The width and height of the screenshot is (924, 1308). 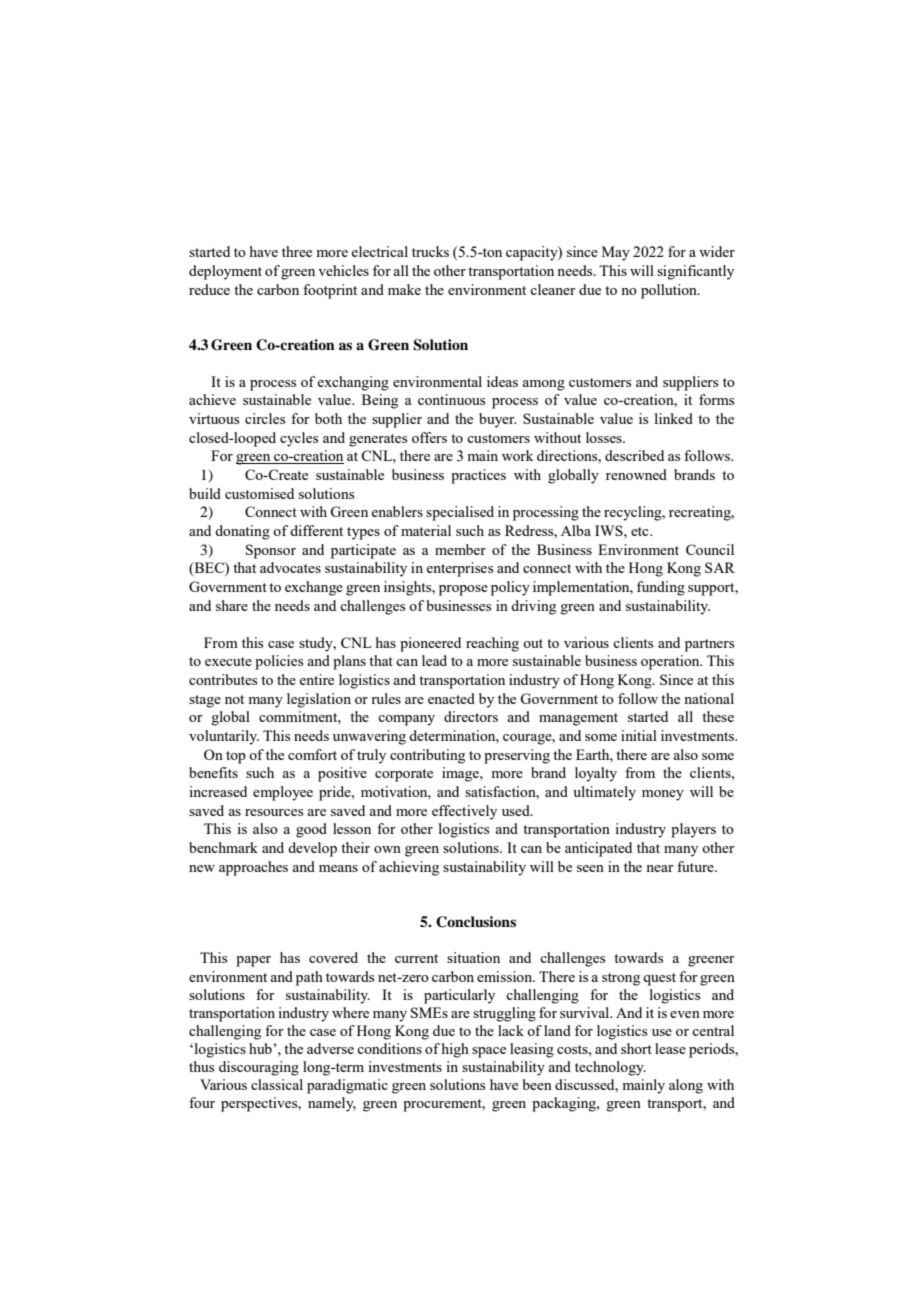 I want to click on effectively, so click(x=464, y=812).
